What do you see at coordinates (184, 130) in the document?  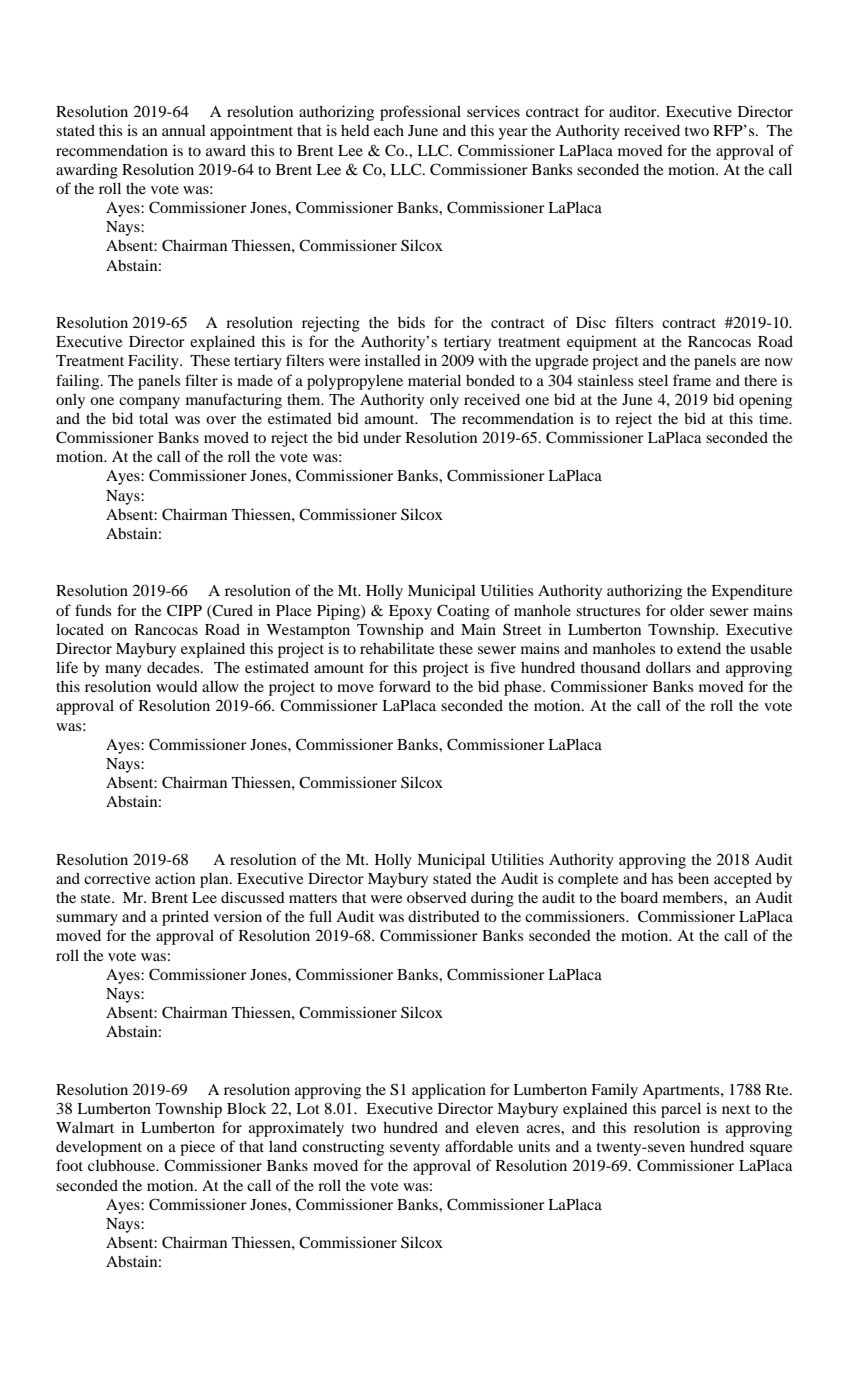 I see `annual` at bounding box center [184, 130].
